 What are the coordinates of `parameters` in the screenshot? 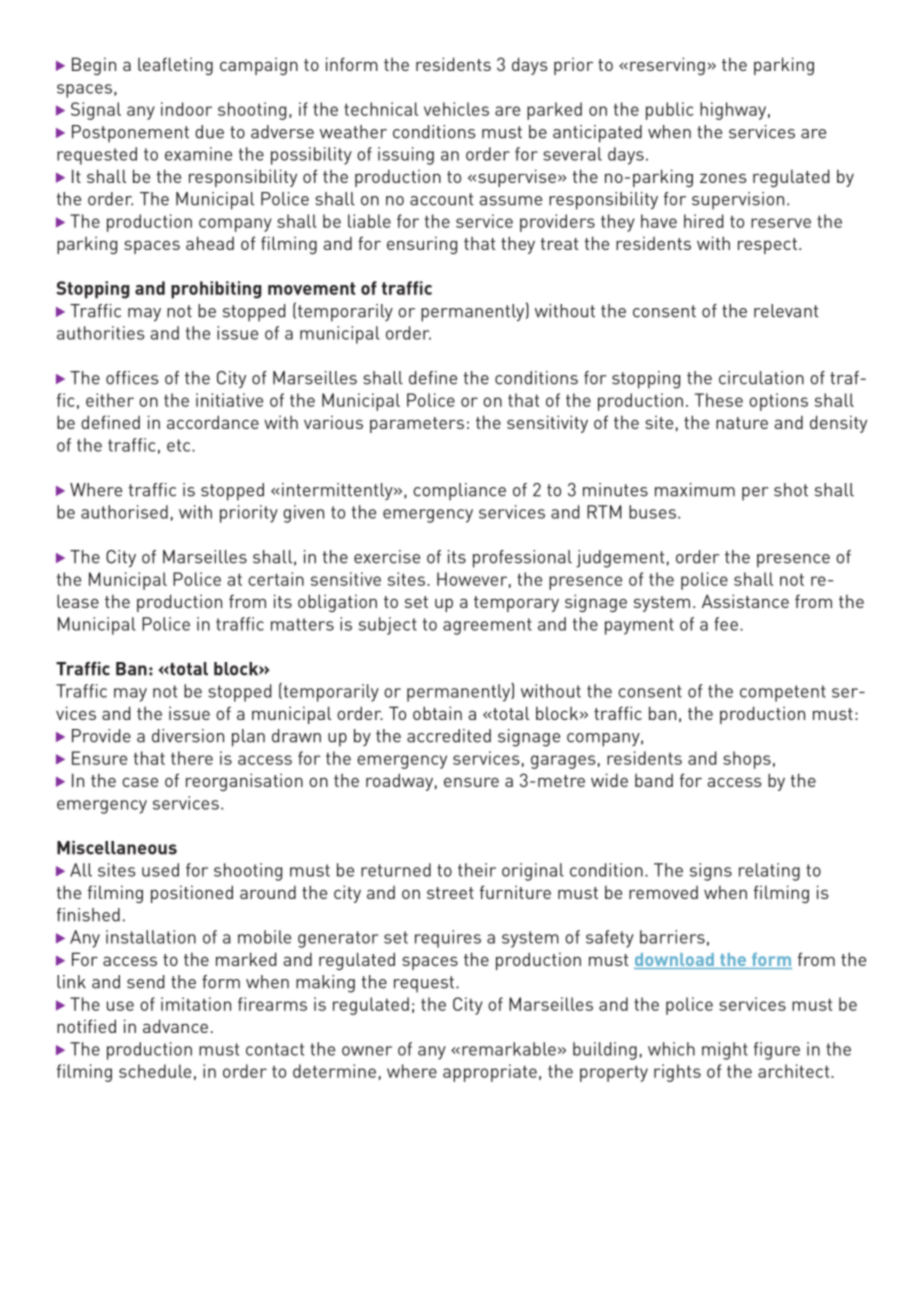 It's located at (417, 425).
